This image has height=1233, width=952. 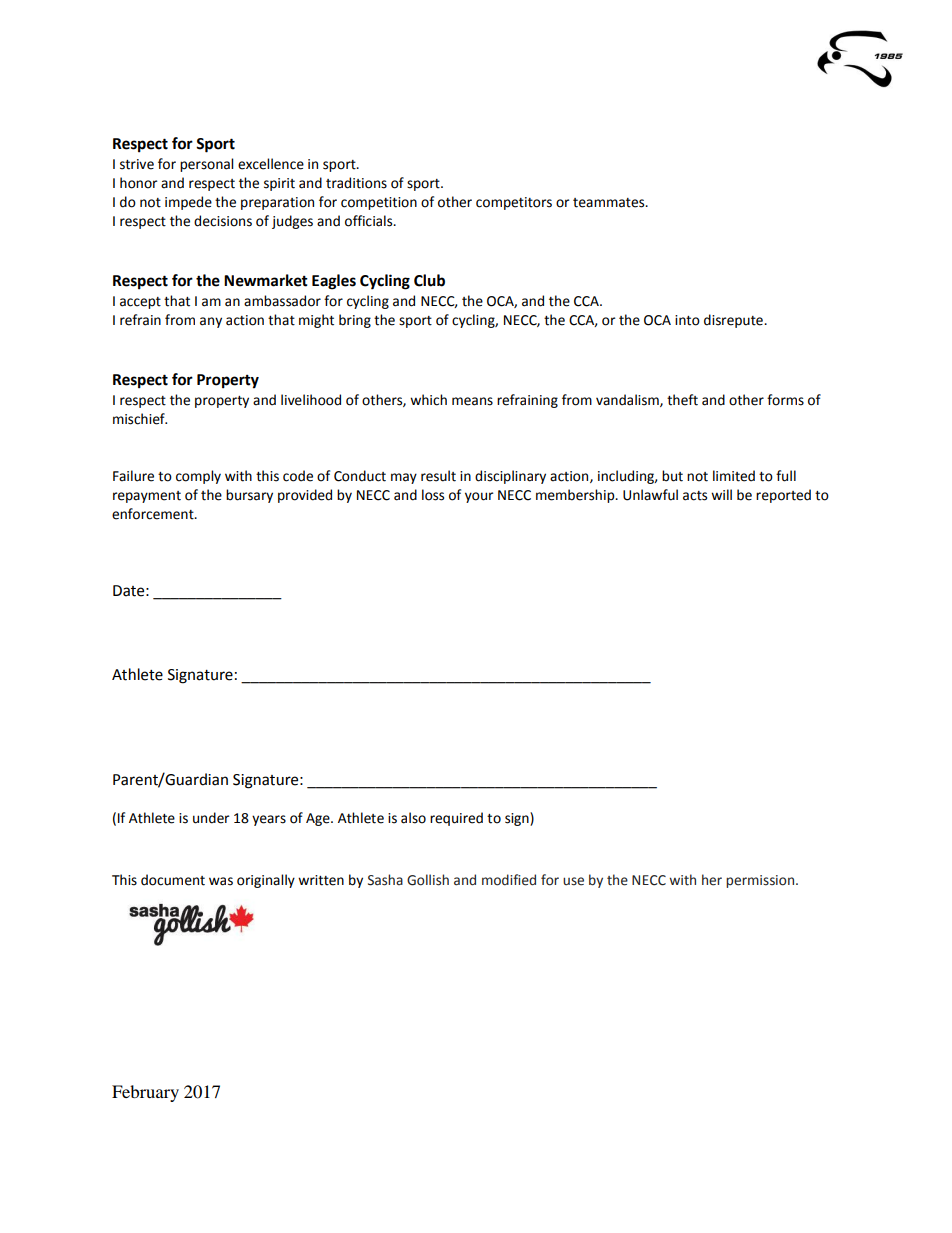 What do you see at coordinates (140, 419) in the image?
I see `mischief` at bounding box center [140, 419].
